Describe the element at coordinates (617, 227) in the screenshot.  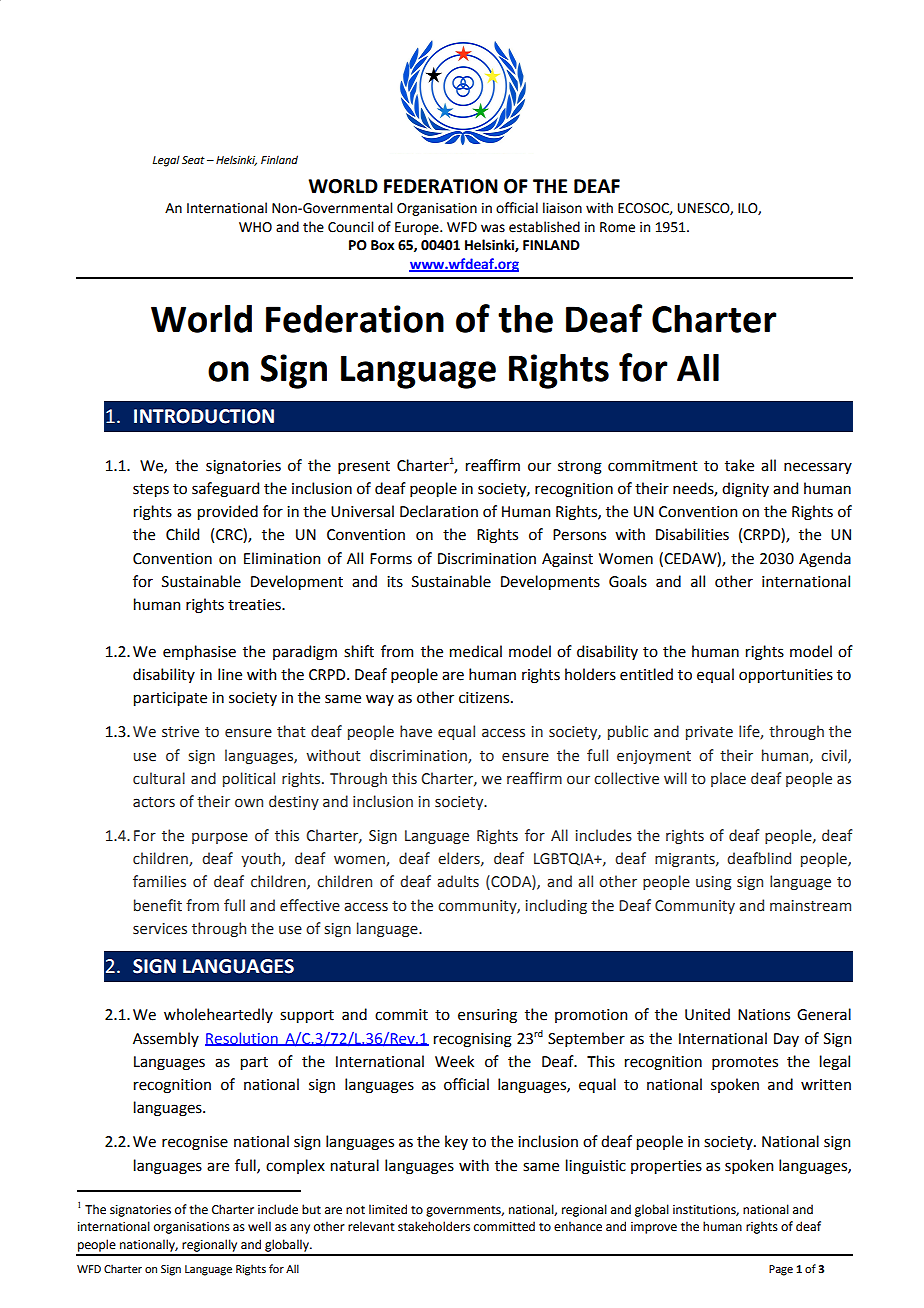
I see `Rome` at that location.
